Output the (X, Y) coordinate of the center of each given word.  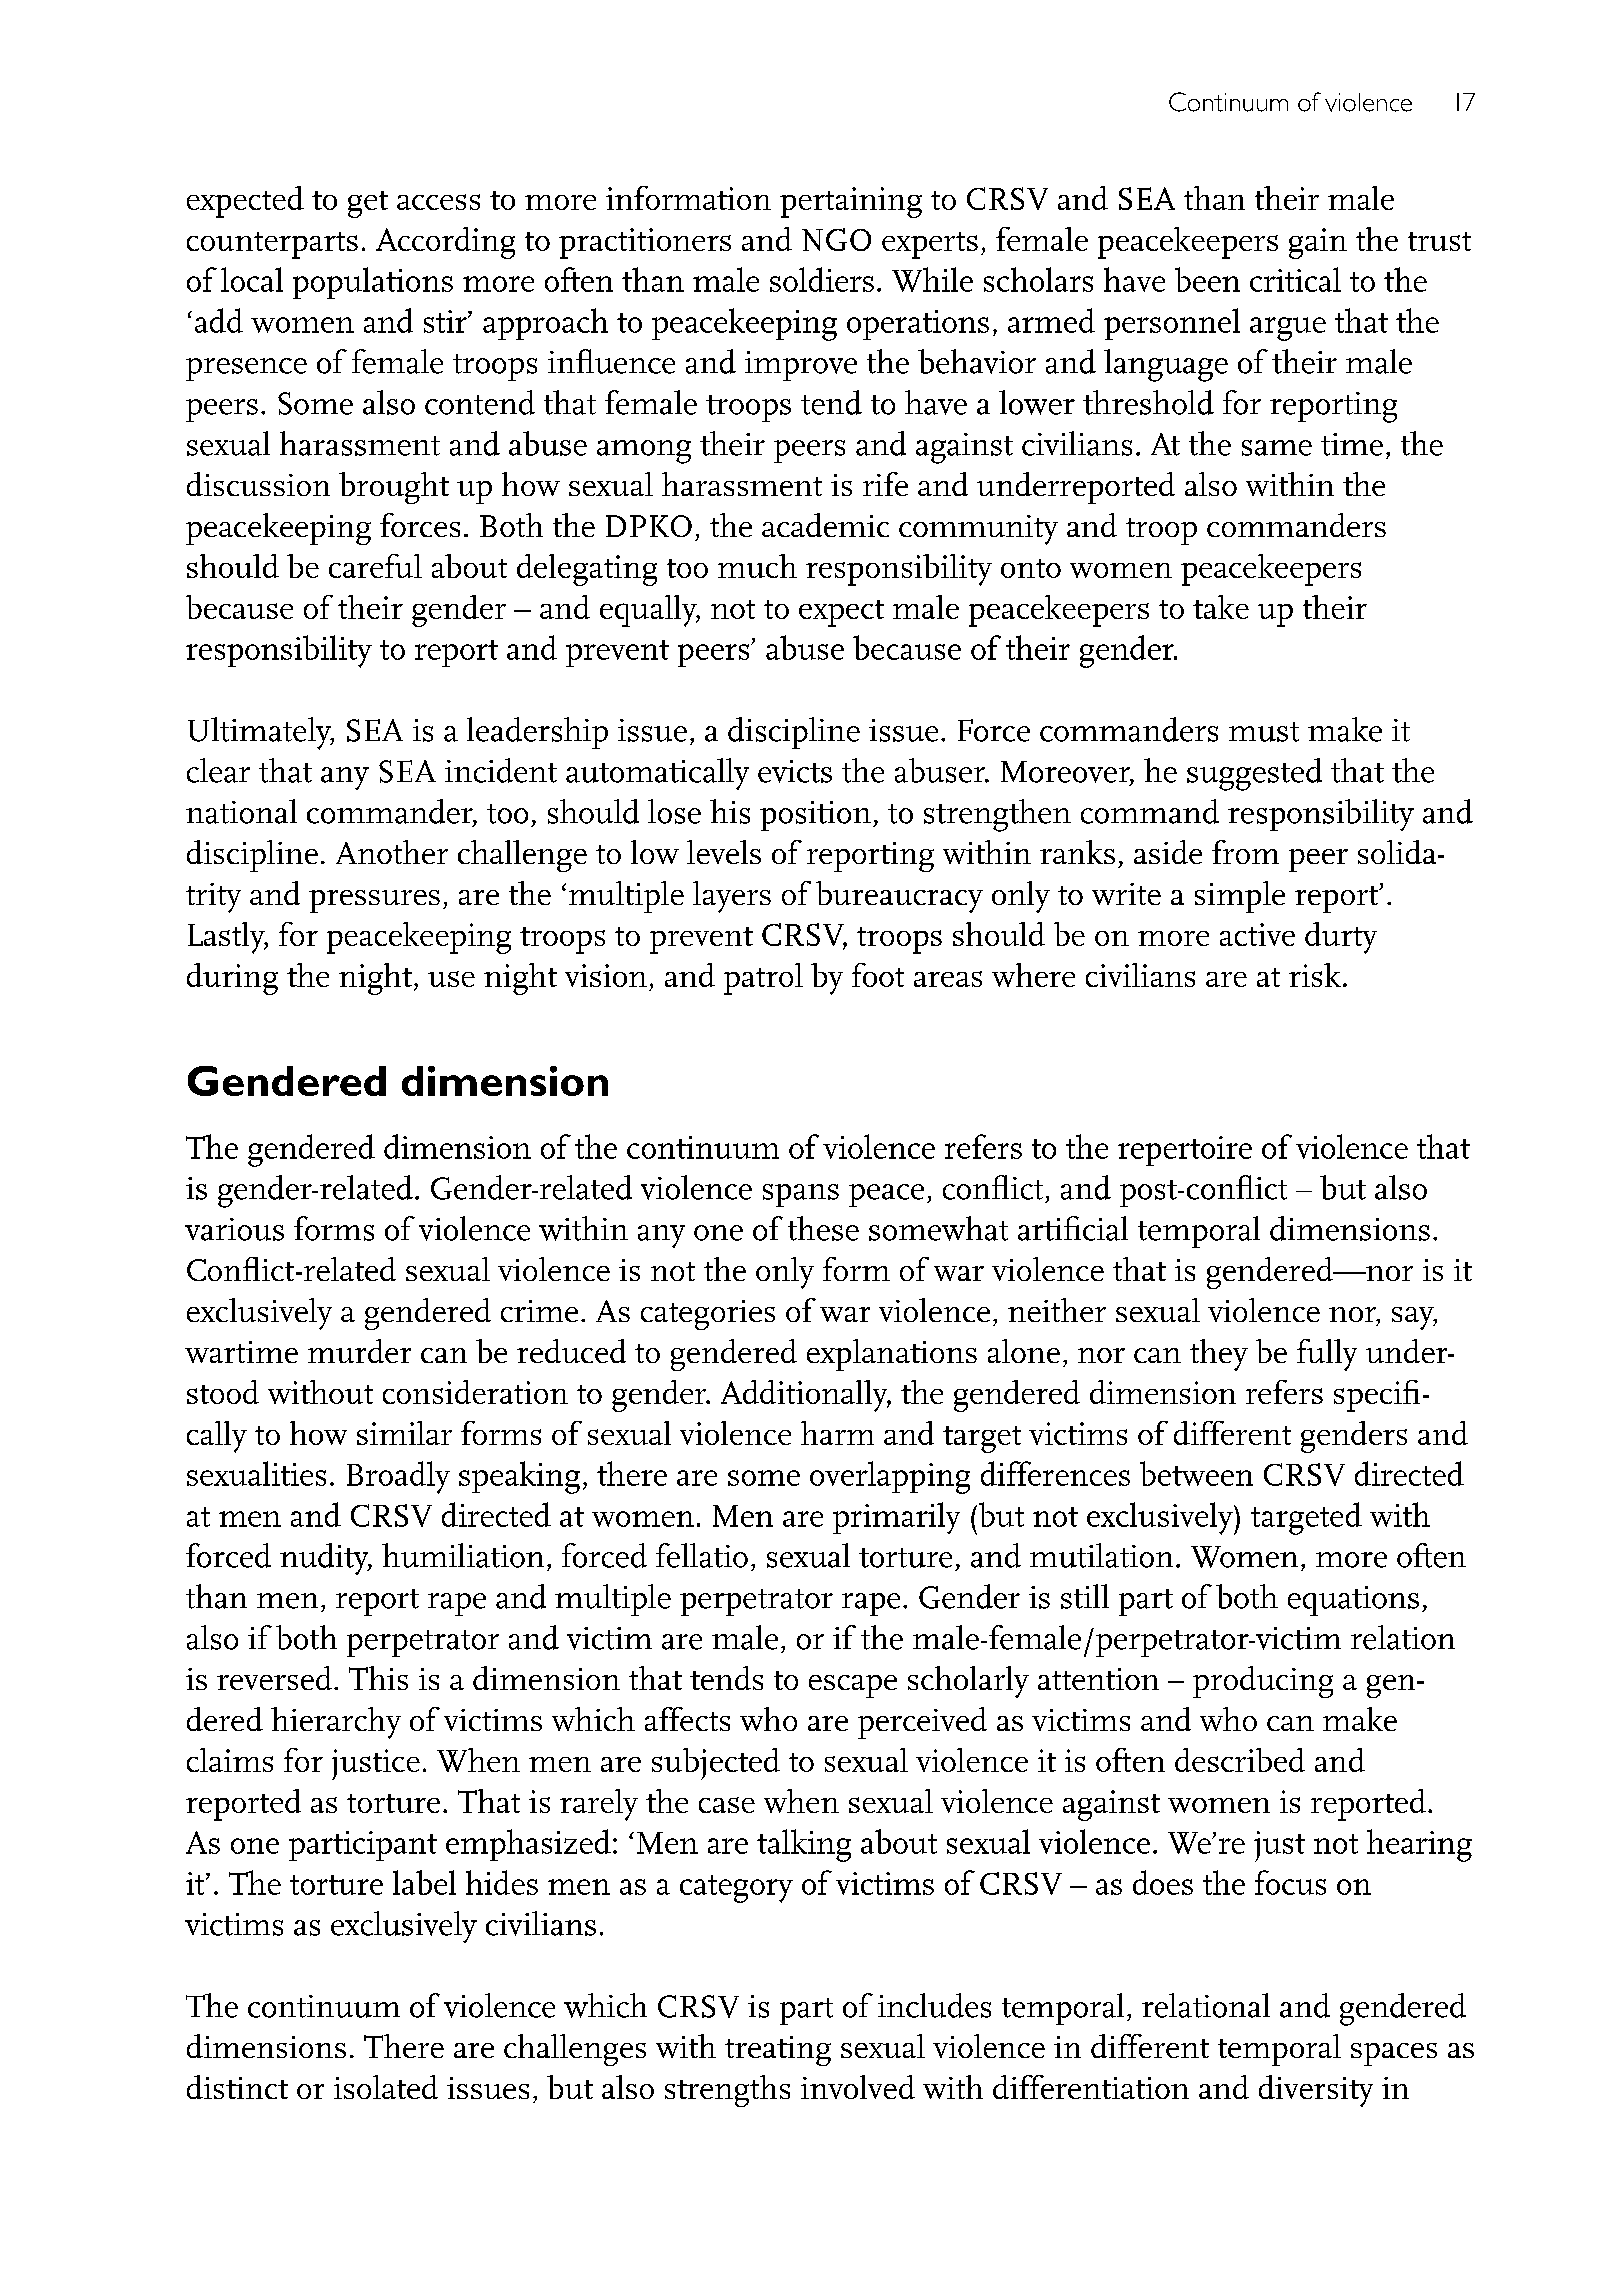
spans (801, 1195)
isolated (386, 2087)
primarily (896, 1518)
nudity (325, 1559)
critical (1295, 279)
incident (501, 770)
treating (778, 2051)
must (1264, 732)
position (815, 816)
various (234, 1229)
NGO (836, 239)
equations (1353, 1601)
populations (373, 283)
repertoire (1185, 1151)
